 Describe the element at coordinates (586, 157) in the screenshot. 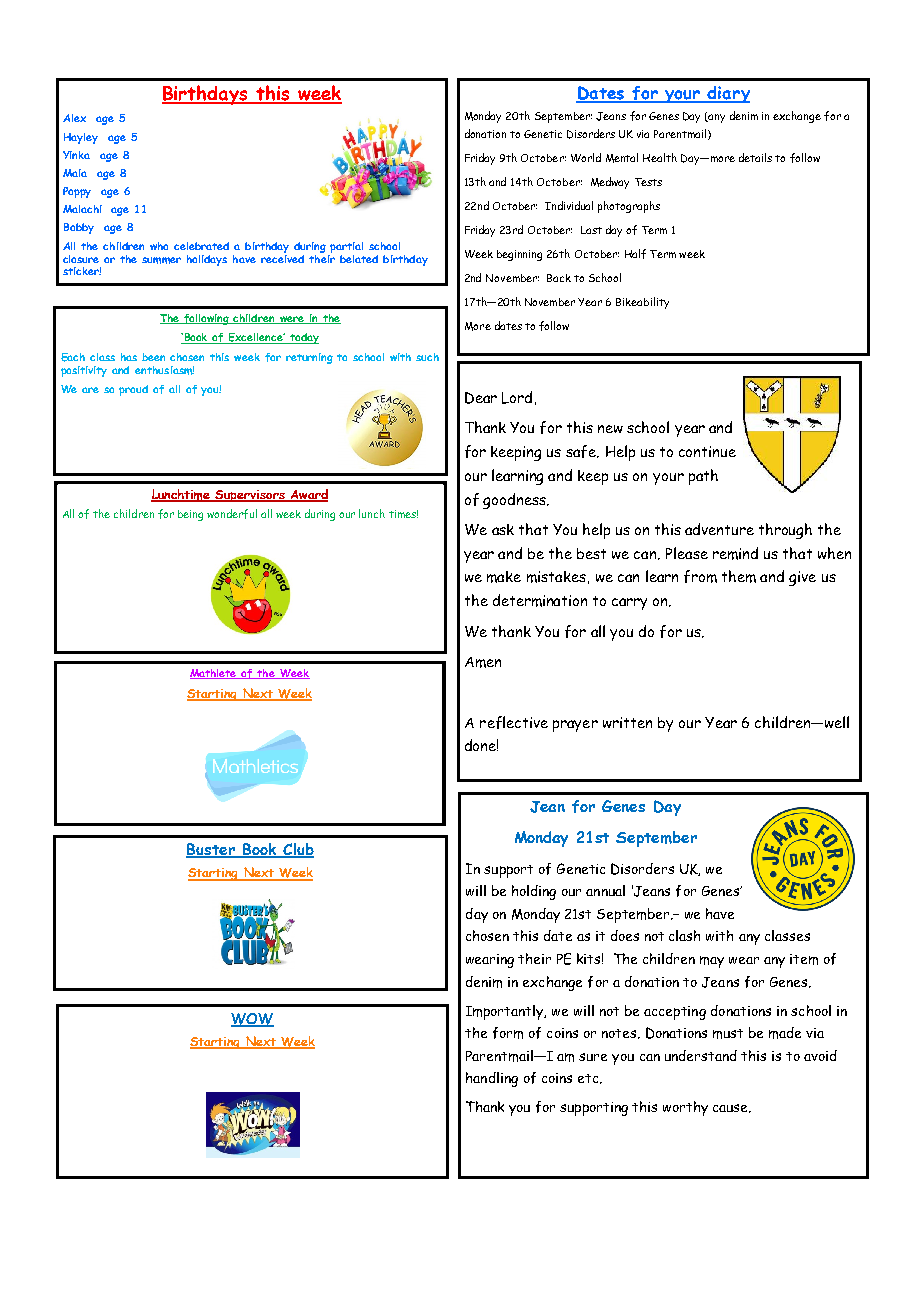

I see `World` at that location.
